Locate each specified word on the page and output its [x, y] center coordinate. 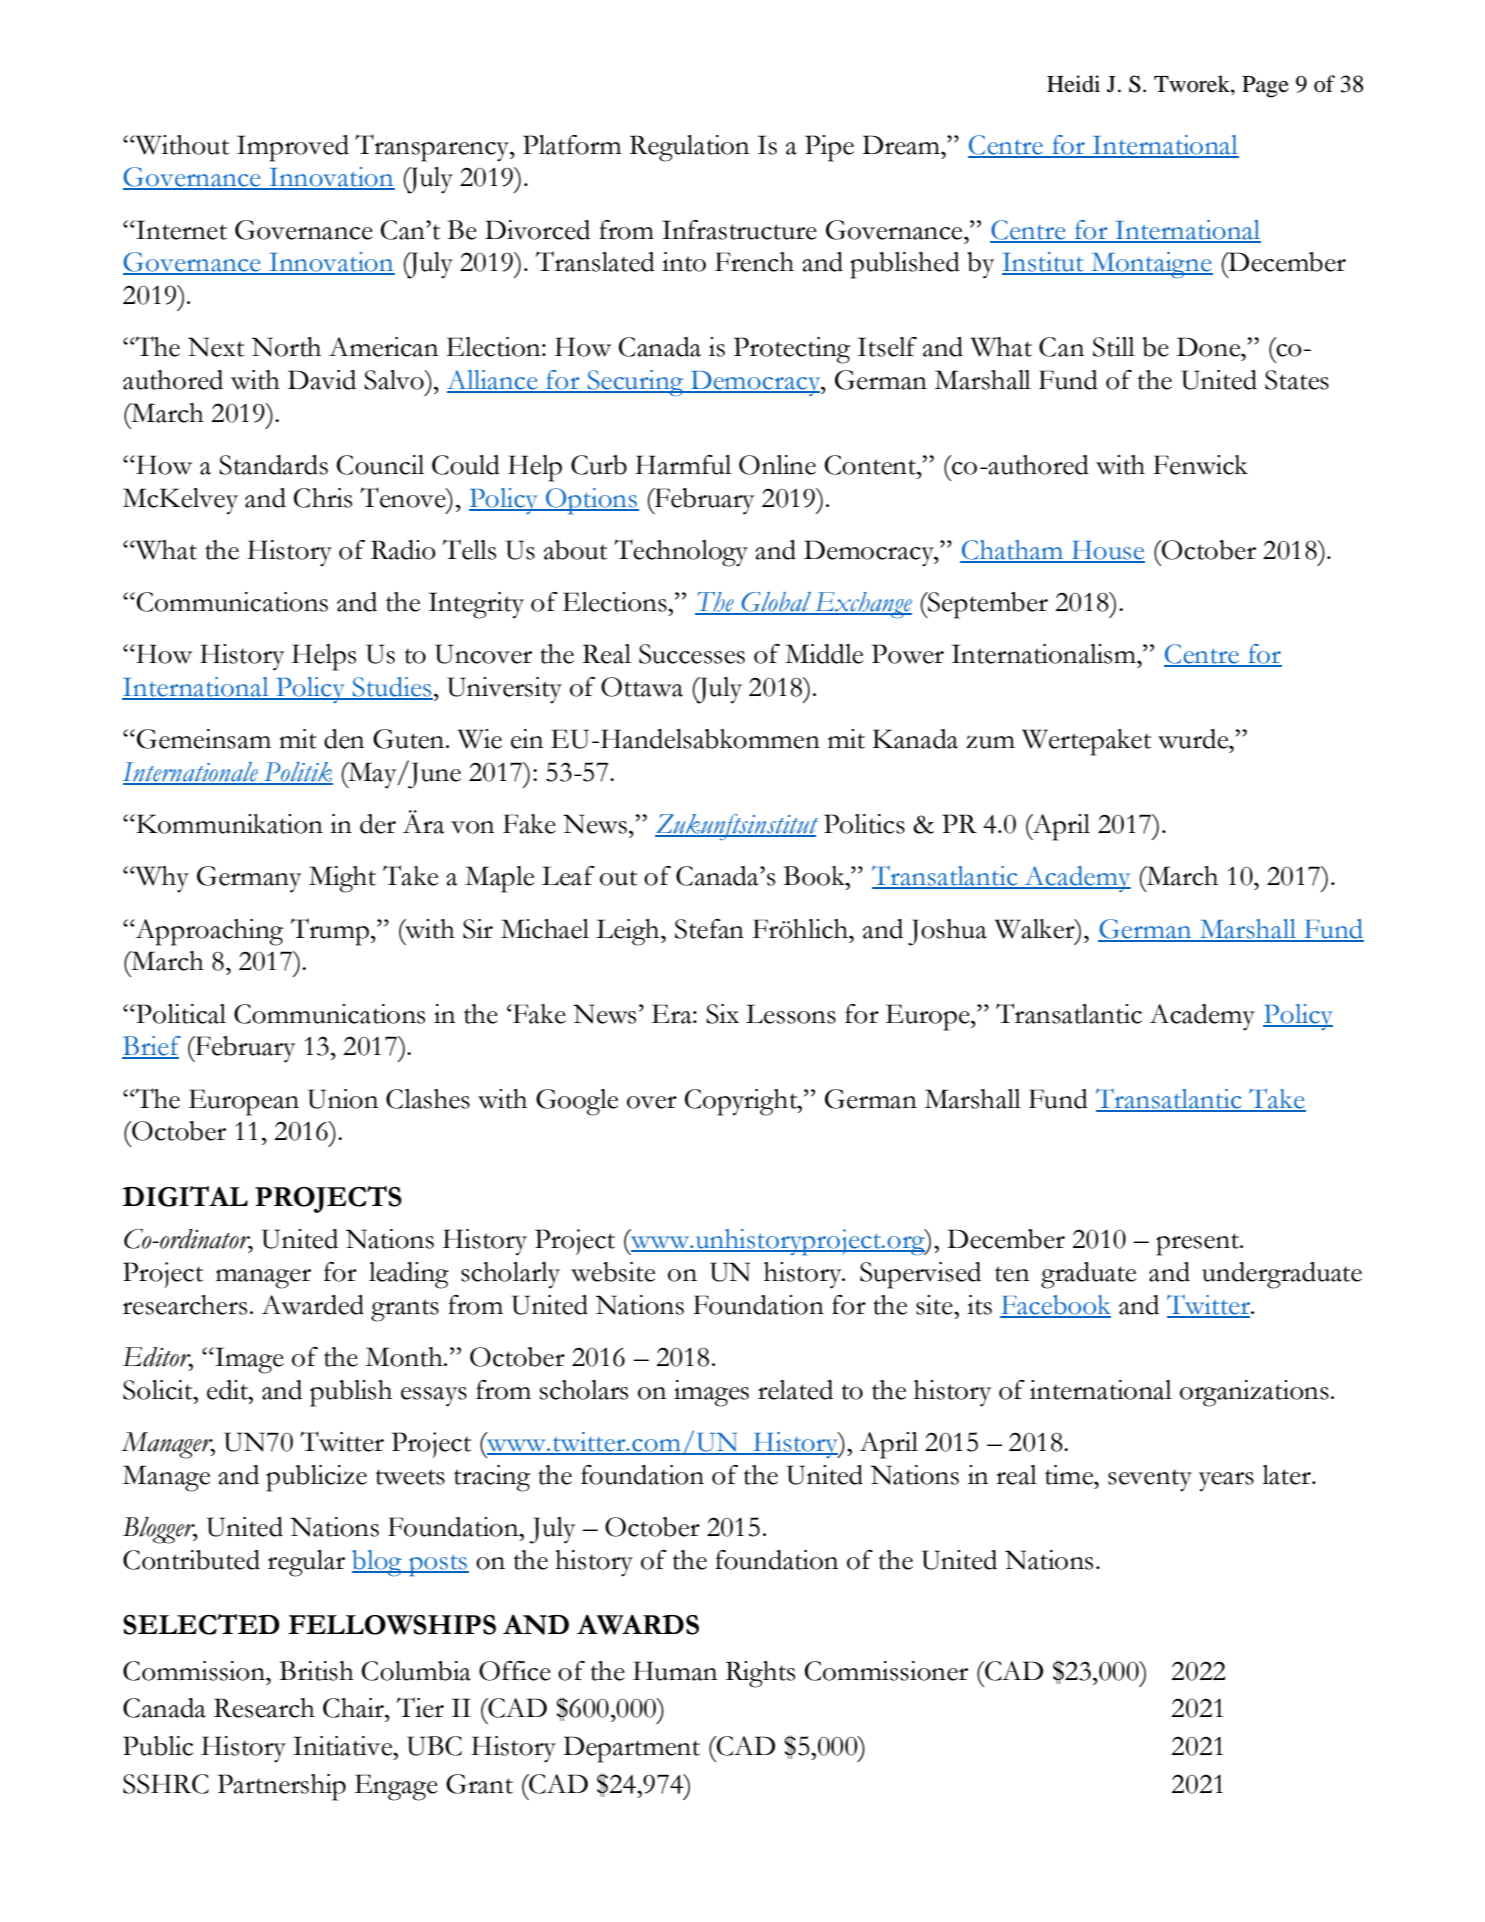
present [1199, 1244]
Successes [692, 654]
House [1107, 551]
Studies [391, 688]
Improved [293, 148]
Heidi [1073, 84]
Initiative [344, 1746]
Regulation [689, 148]
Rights [760, 1674]
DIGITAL [185, 1196]
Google [577, 1102]
